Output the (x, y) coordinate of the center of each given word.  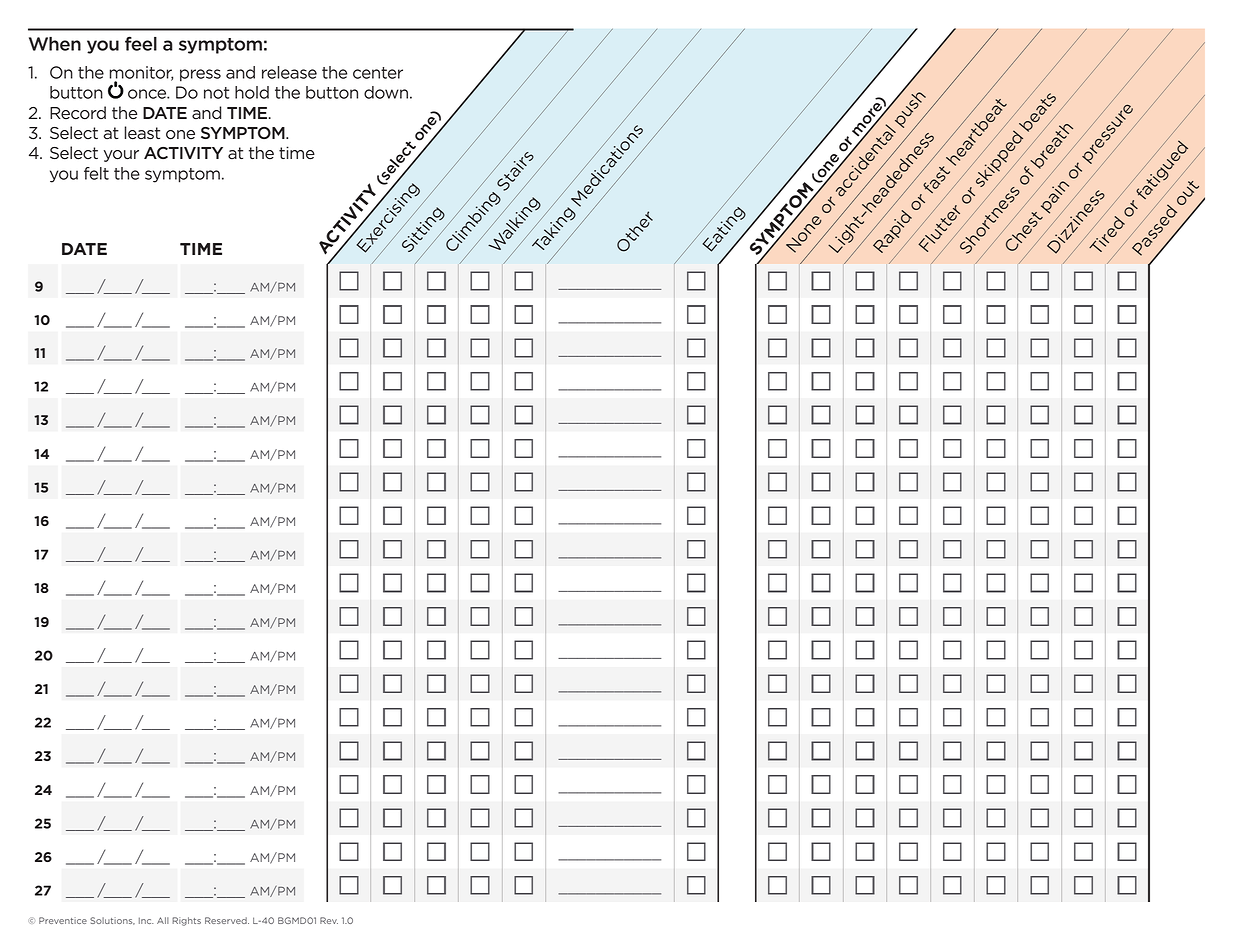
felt (96, 173)
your (121, 156)
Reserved (227, 920)
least (142, 133)
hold (252, 92)
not (216, 93)
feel (141, 43)
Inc (146, 920)
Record (78, 113)
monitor (141, 73)
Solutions (112, 921)
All (163, 920)
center (378, 73)
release (289, 72)
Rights (186, 921)
